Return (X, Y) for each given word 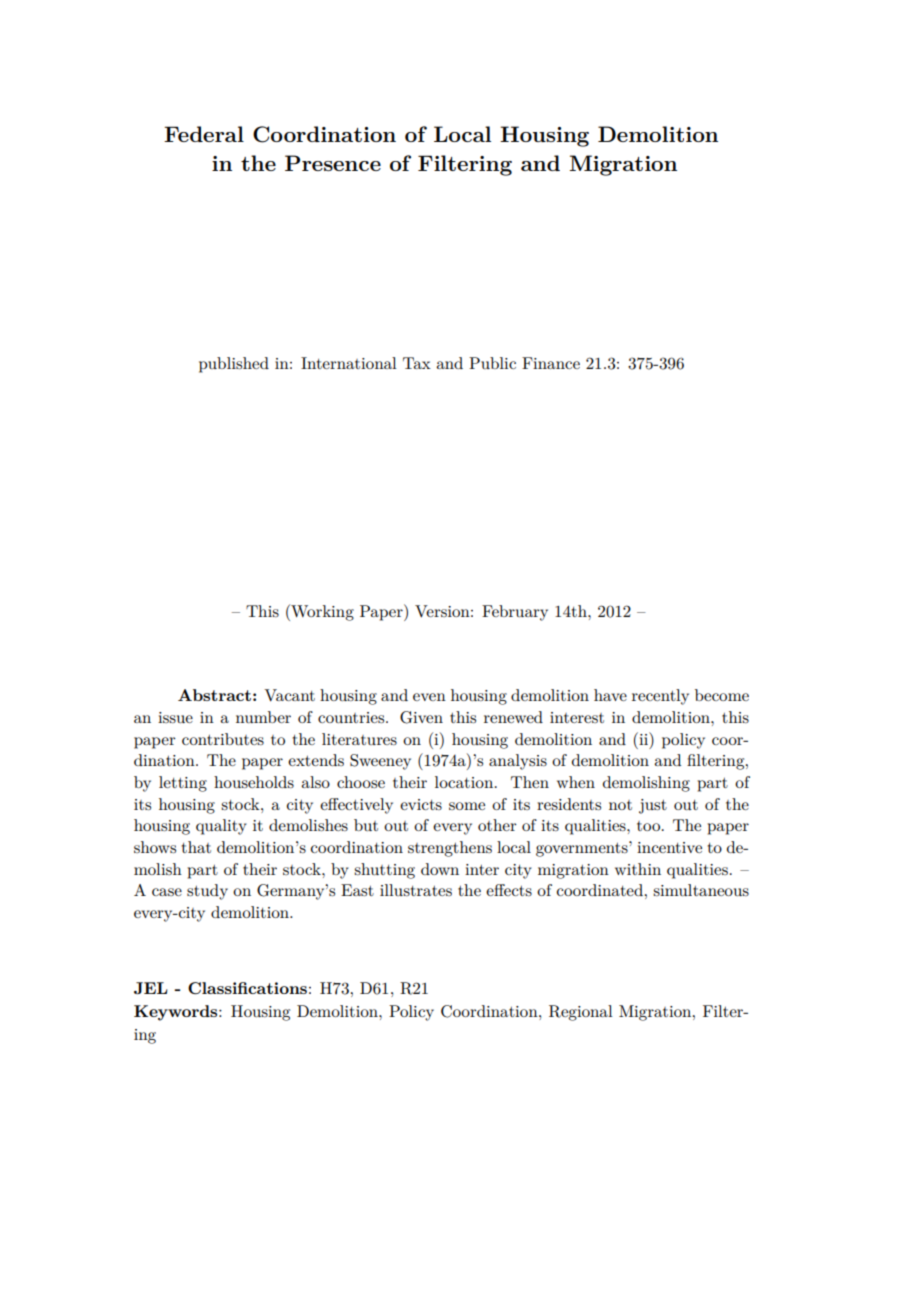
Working (321, 612)
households (254, 782)
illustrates (416, 890)
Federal (204, 134)
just (653, 806)
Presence (333, 163)
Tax (417, 363)
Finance (551, 363)
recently (660, 697)
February (515, 613)
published (234, 365)
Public (492, 363)
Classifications (247, 988)
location (465, 782)
